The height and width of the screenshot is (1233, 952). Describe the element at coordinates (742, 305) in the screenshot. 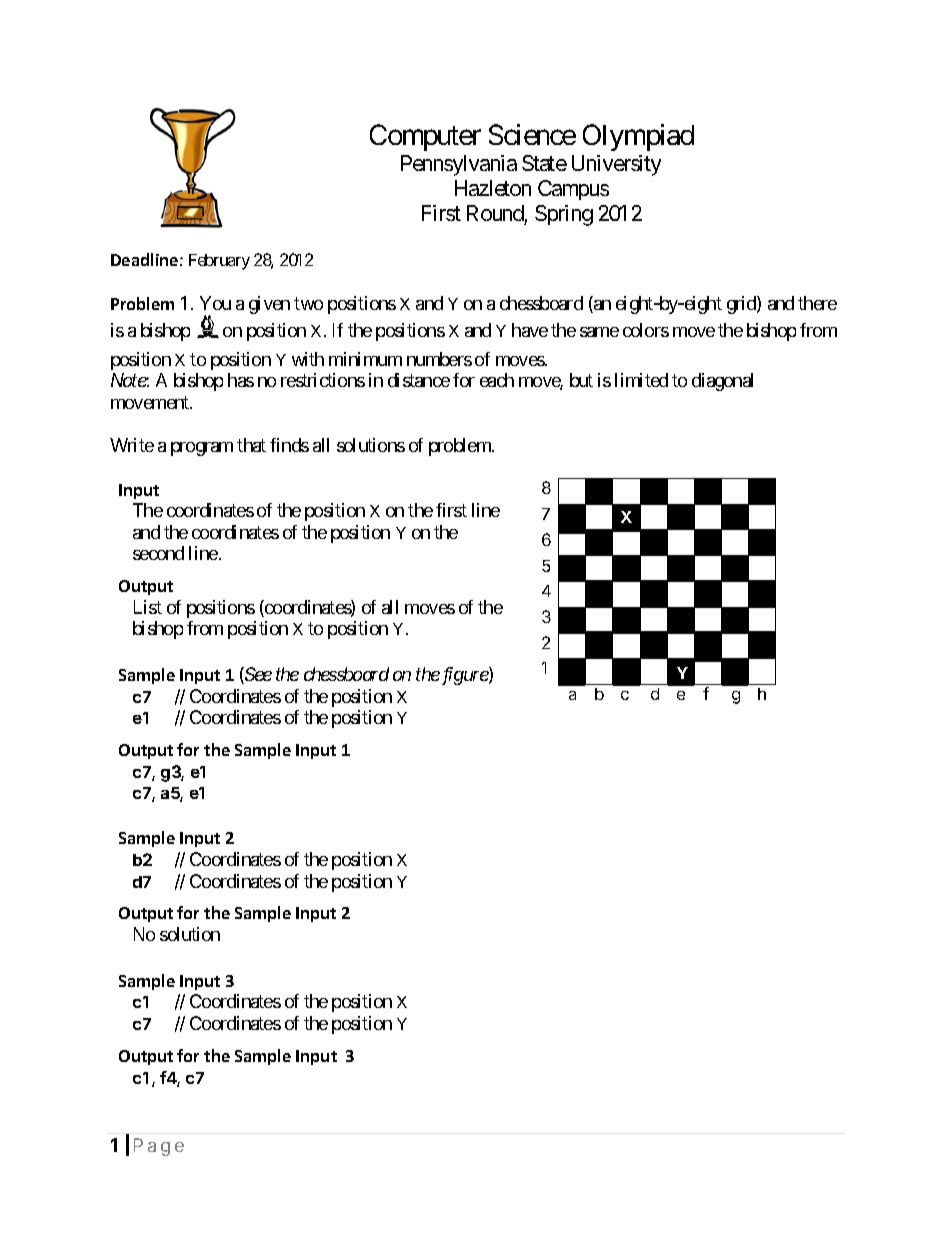

I see `grid` at that location.
